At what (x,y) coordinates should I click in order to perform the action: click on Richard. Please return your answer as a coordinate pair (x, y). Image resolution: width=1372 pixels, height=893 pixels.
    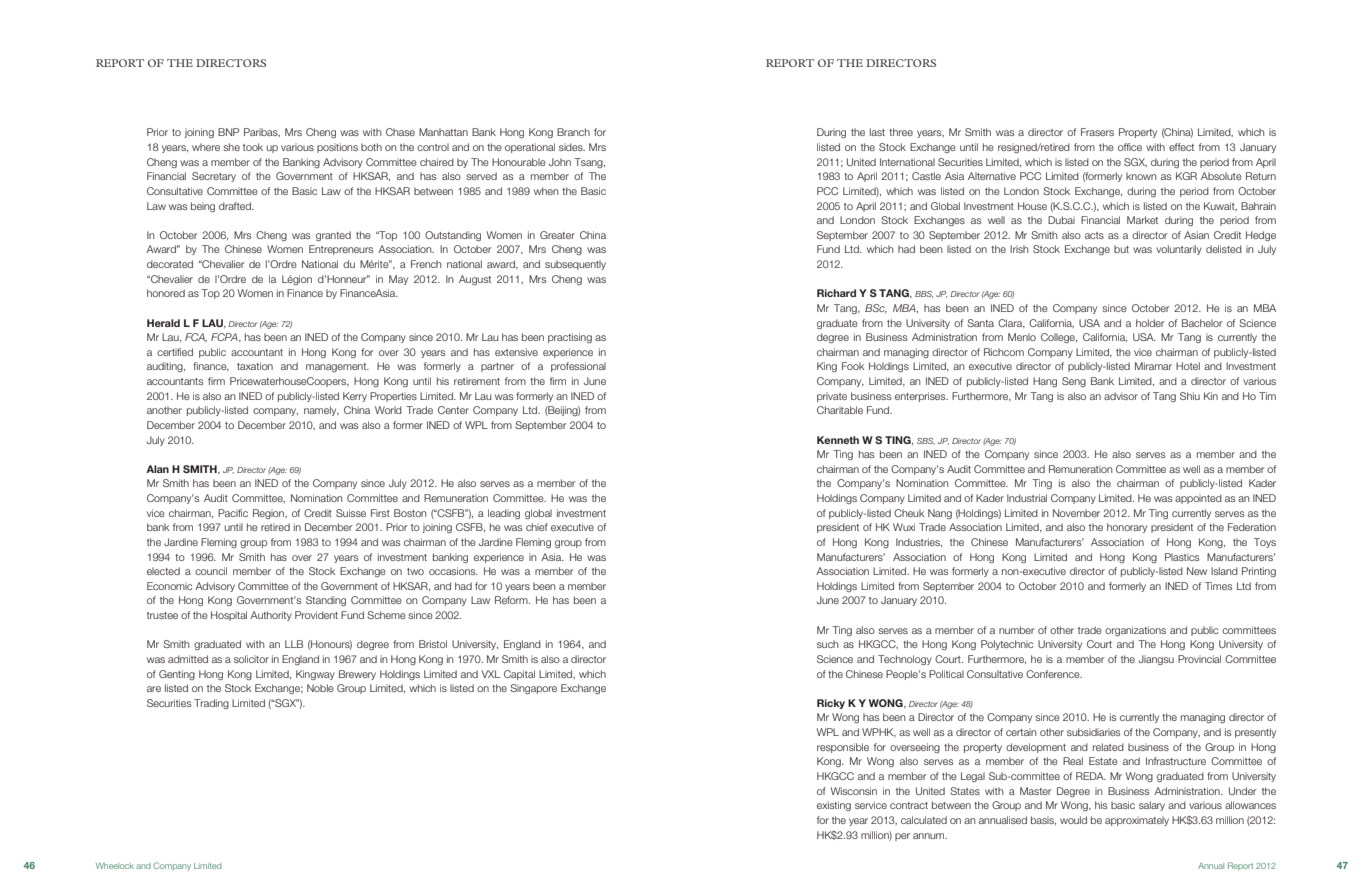
    Looking at the image, I should click on (836, 293).
